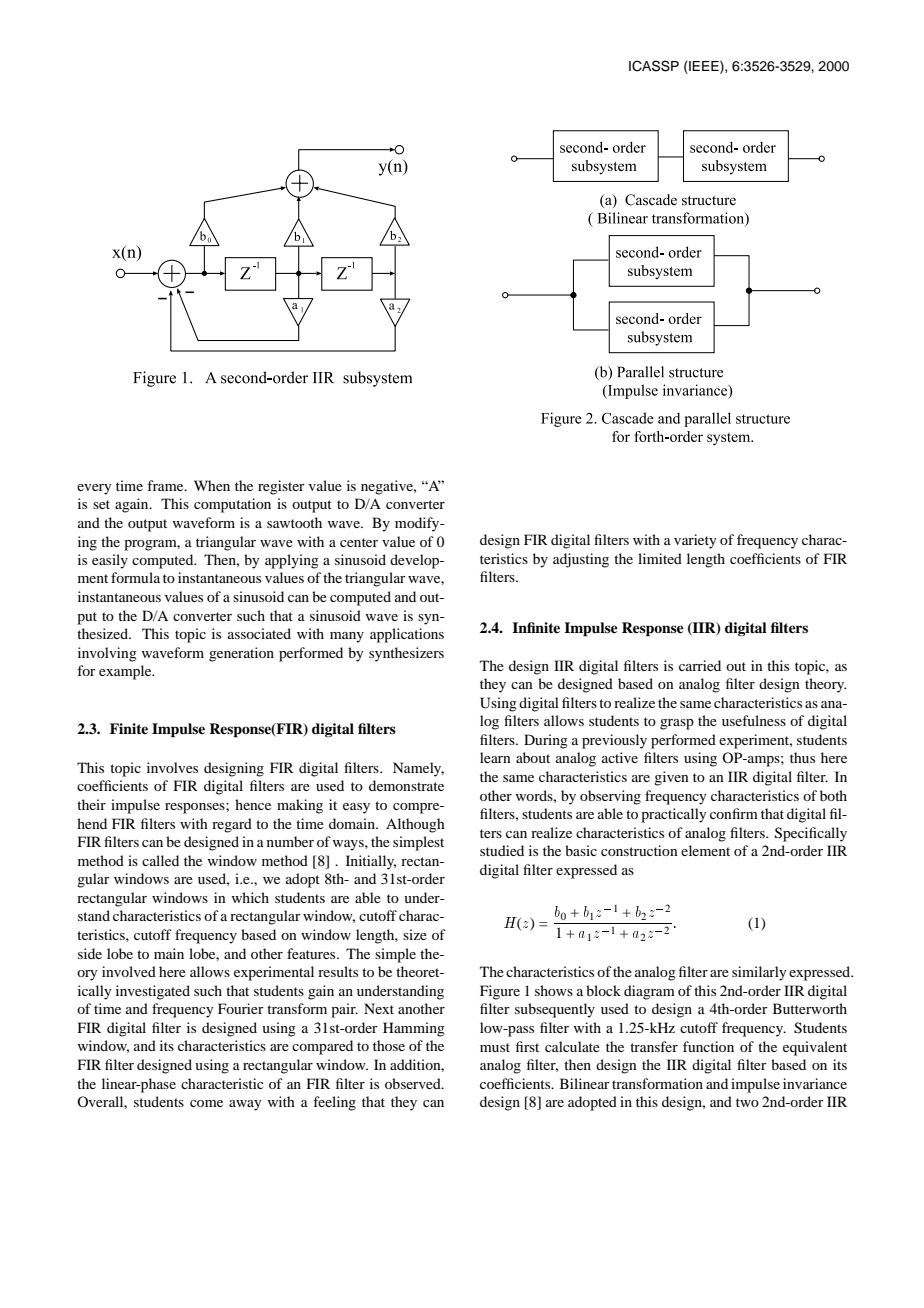 This screenshot has height=1308, width=924. I want to click on register, so click(281, 487).
